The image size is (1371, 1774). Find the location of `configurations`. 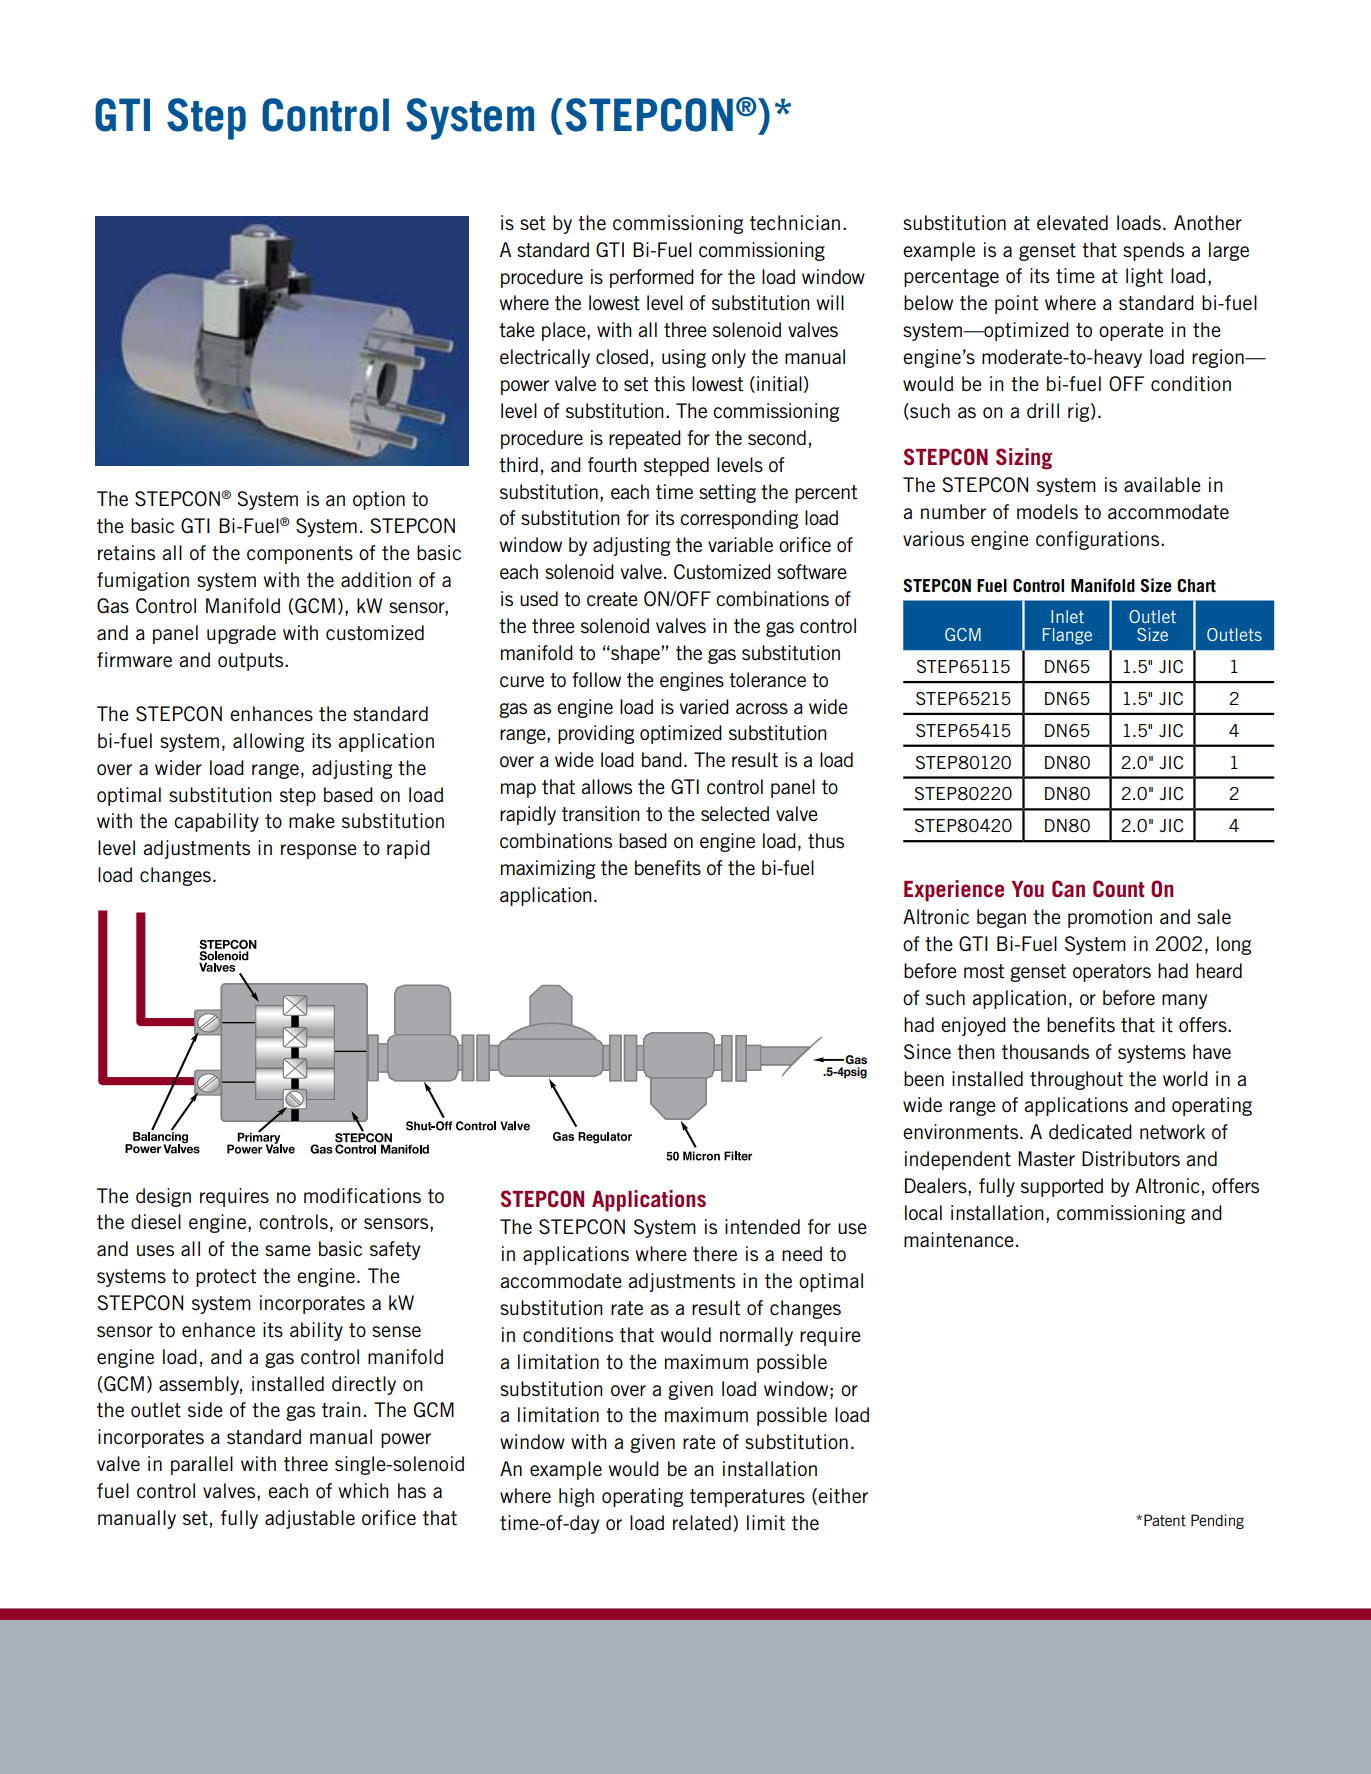

configurations is located at coordinates (1099, 540).
